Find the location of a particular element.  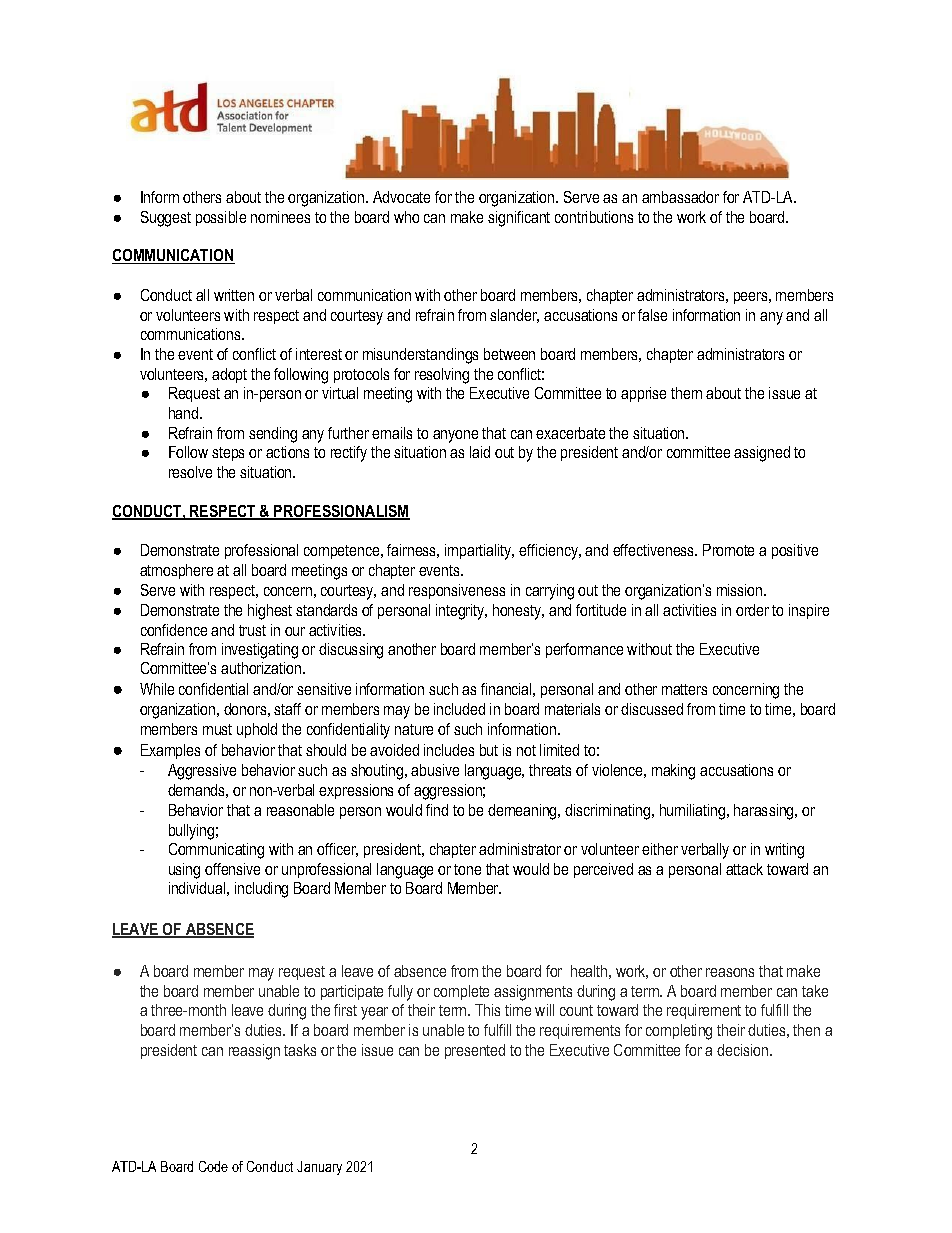

Communicating is located at coordinates (216, 851).
